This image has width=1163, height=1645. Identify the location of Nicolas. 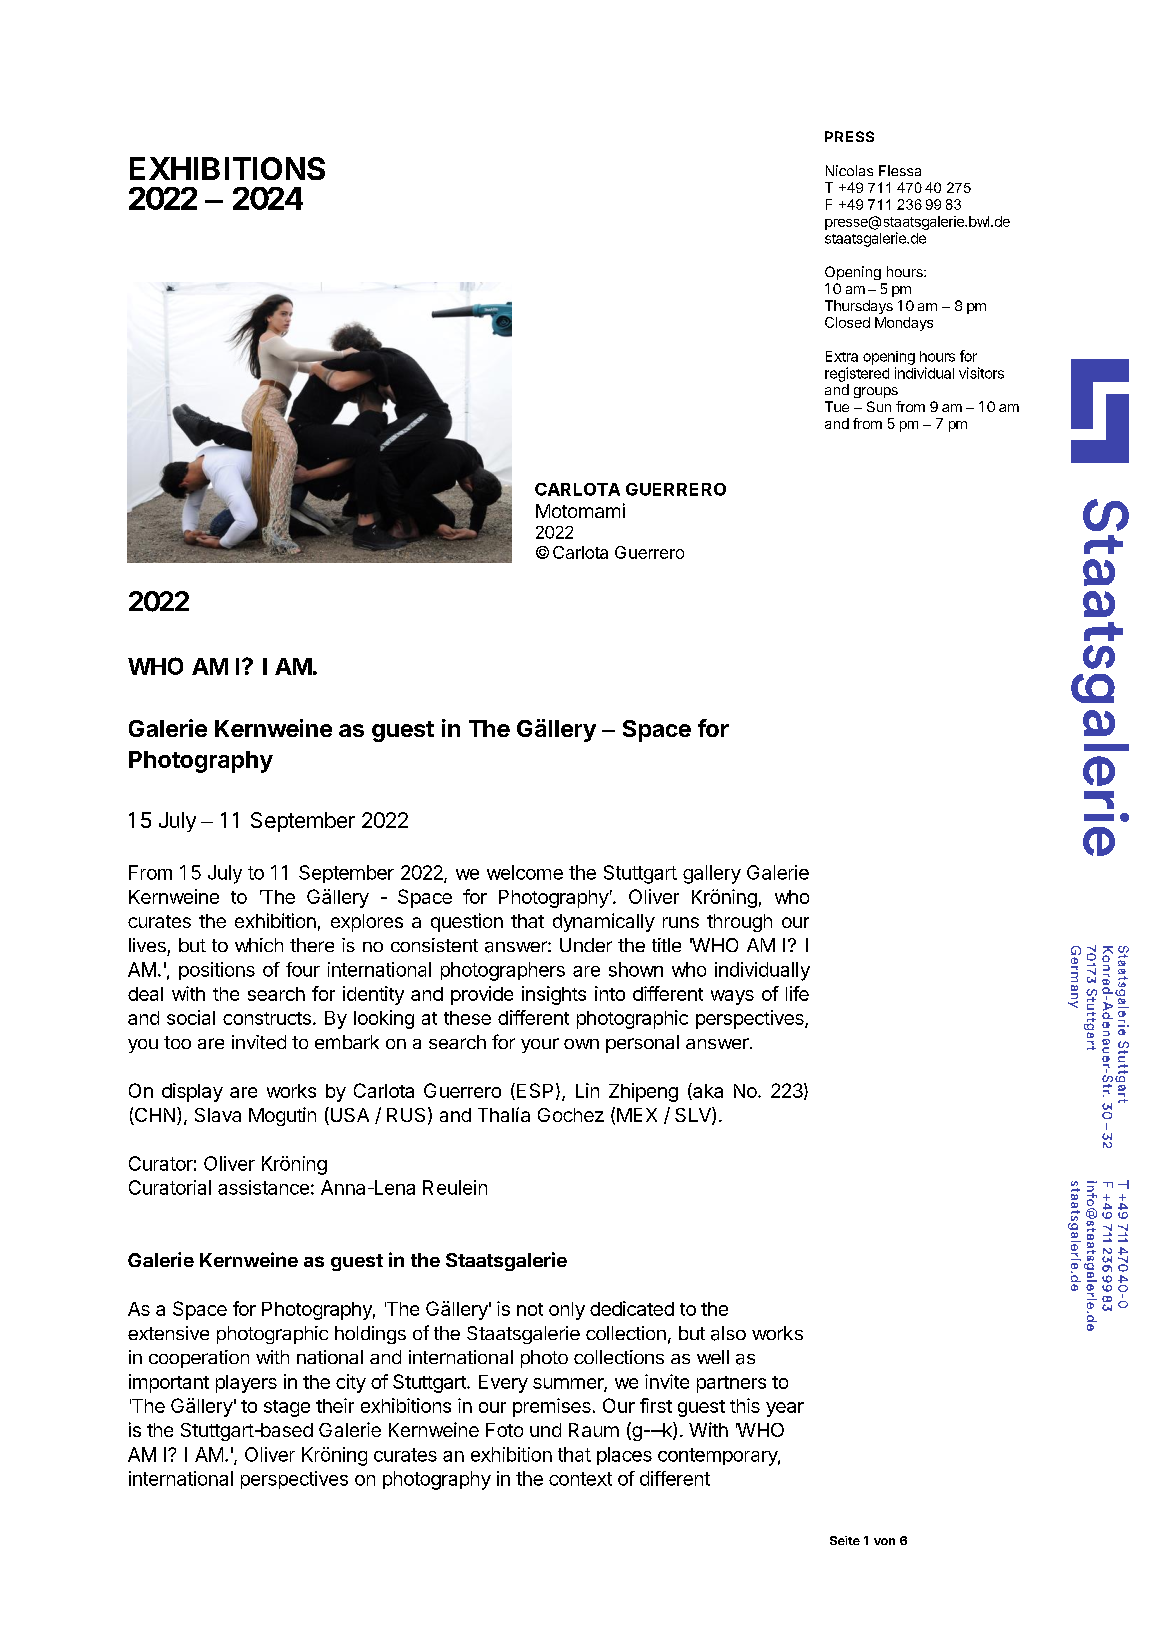
(849, 170).
